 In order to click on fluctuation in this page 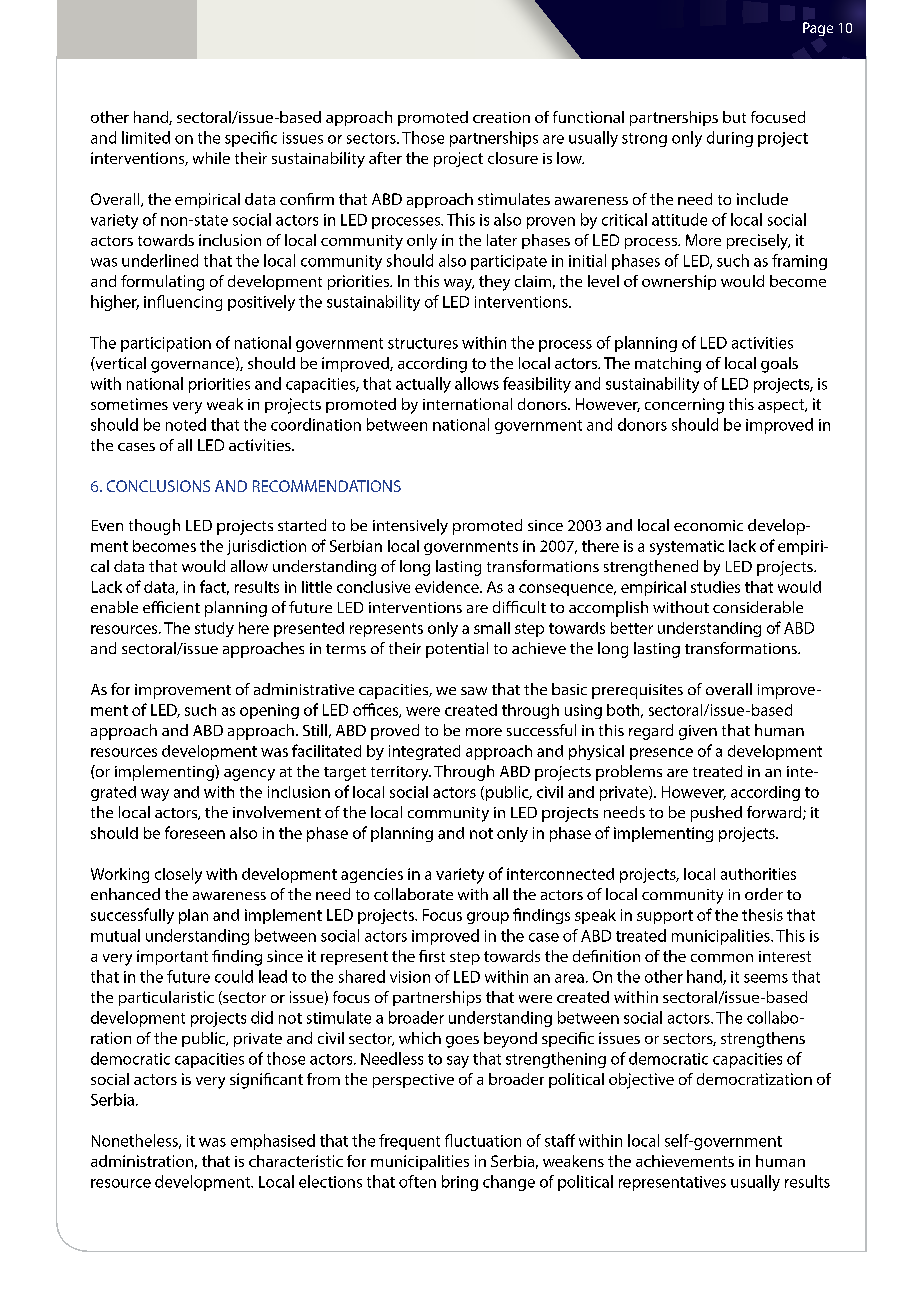, I will do `click(483, 1140)`.
